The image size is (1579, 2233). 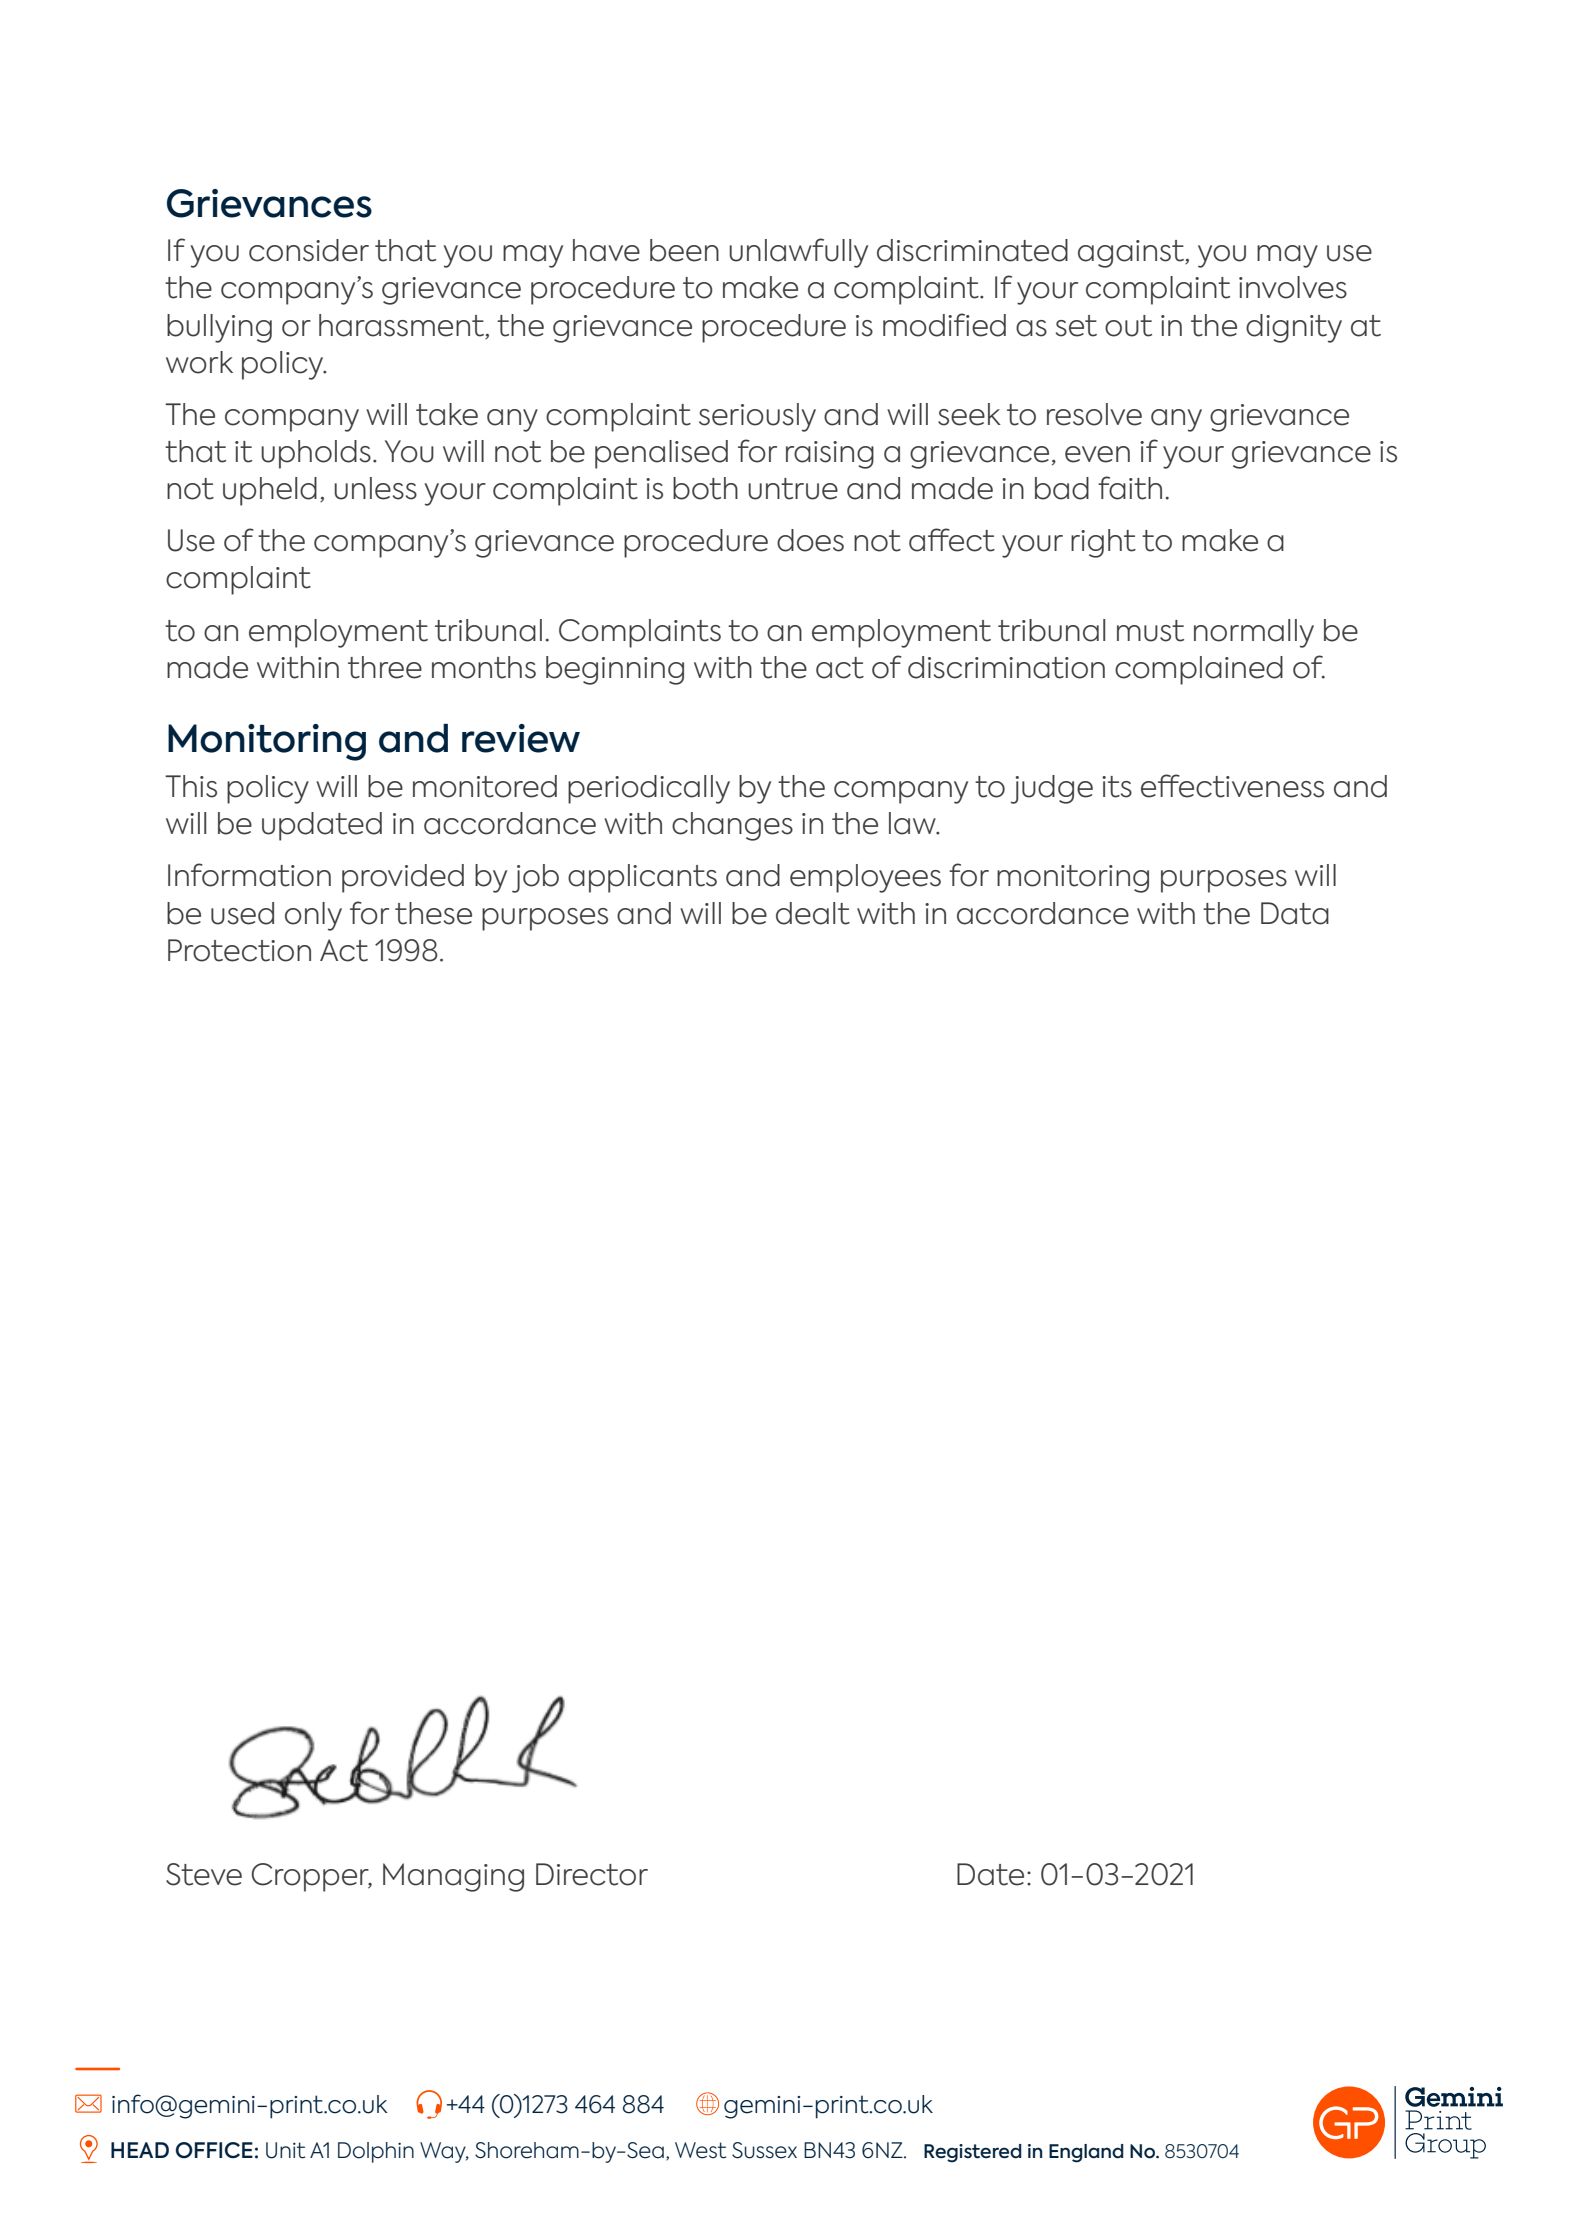 I want to click on dealt, so click(x=813, y=913).
